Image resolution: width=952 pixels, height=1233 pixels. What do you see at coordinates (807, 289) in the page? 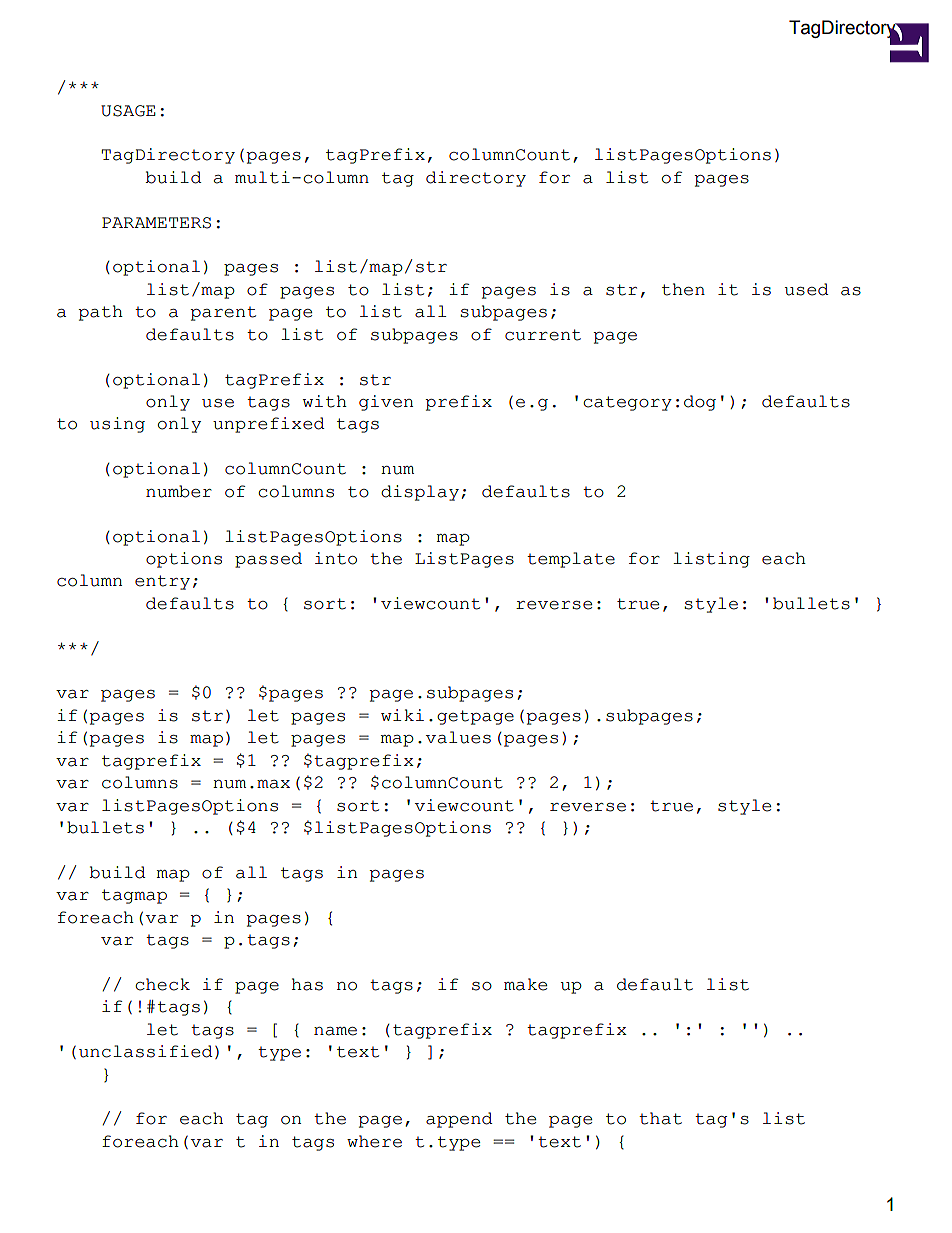
I see `used` at bounding box center [807, 289].
